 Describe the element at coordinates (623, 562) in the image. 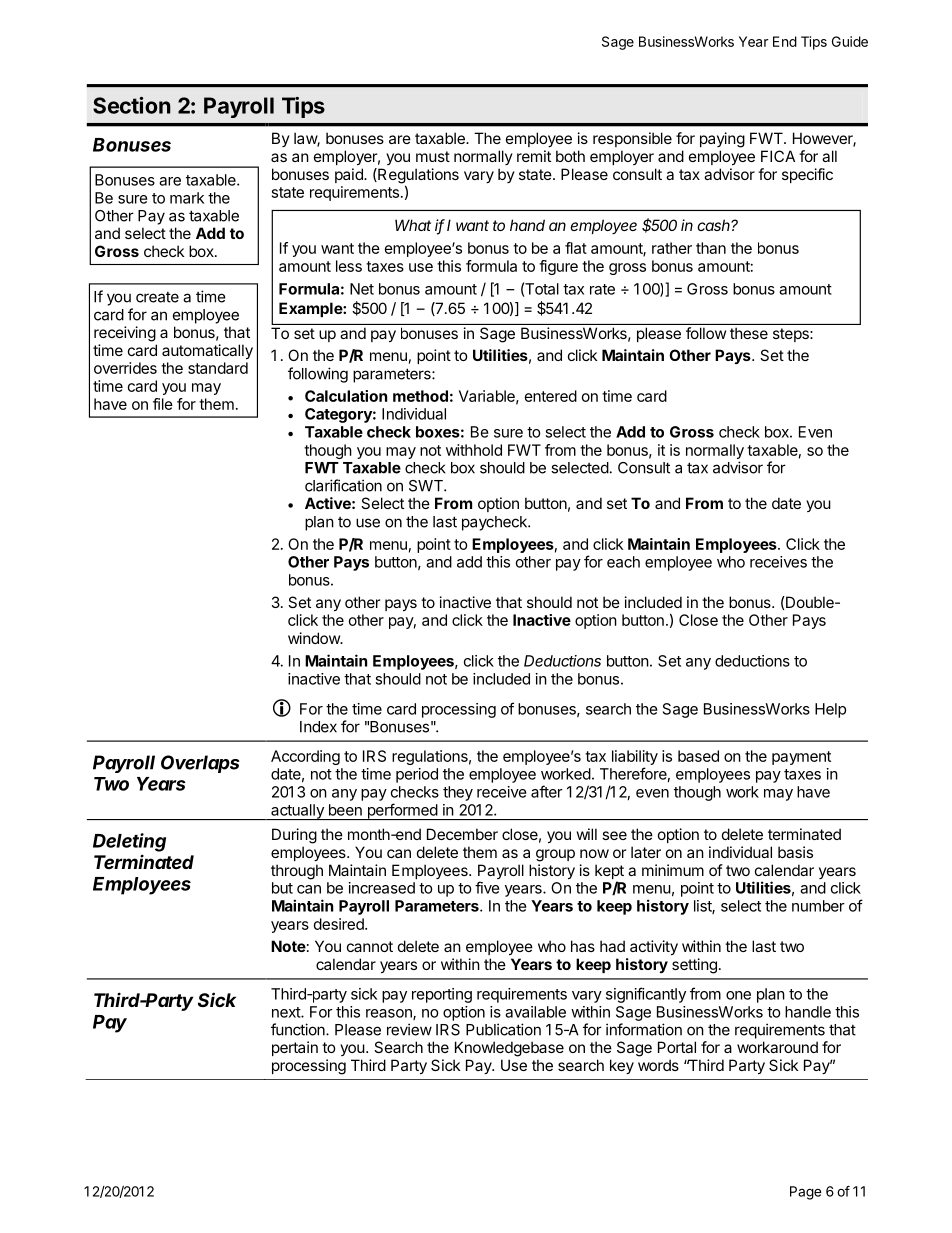

I see `each` at that location.
